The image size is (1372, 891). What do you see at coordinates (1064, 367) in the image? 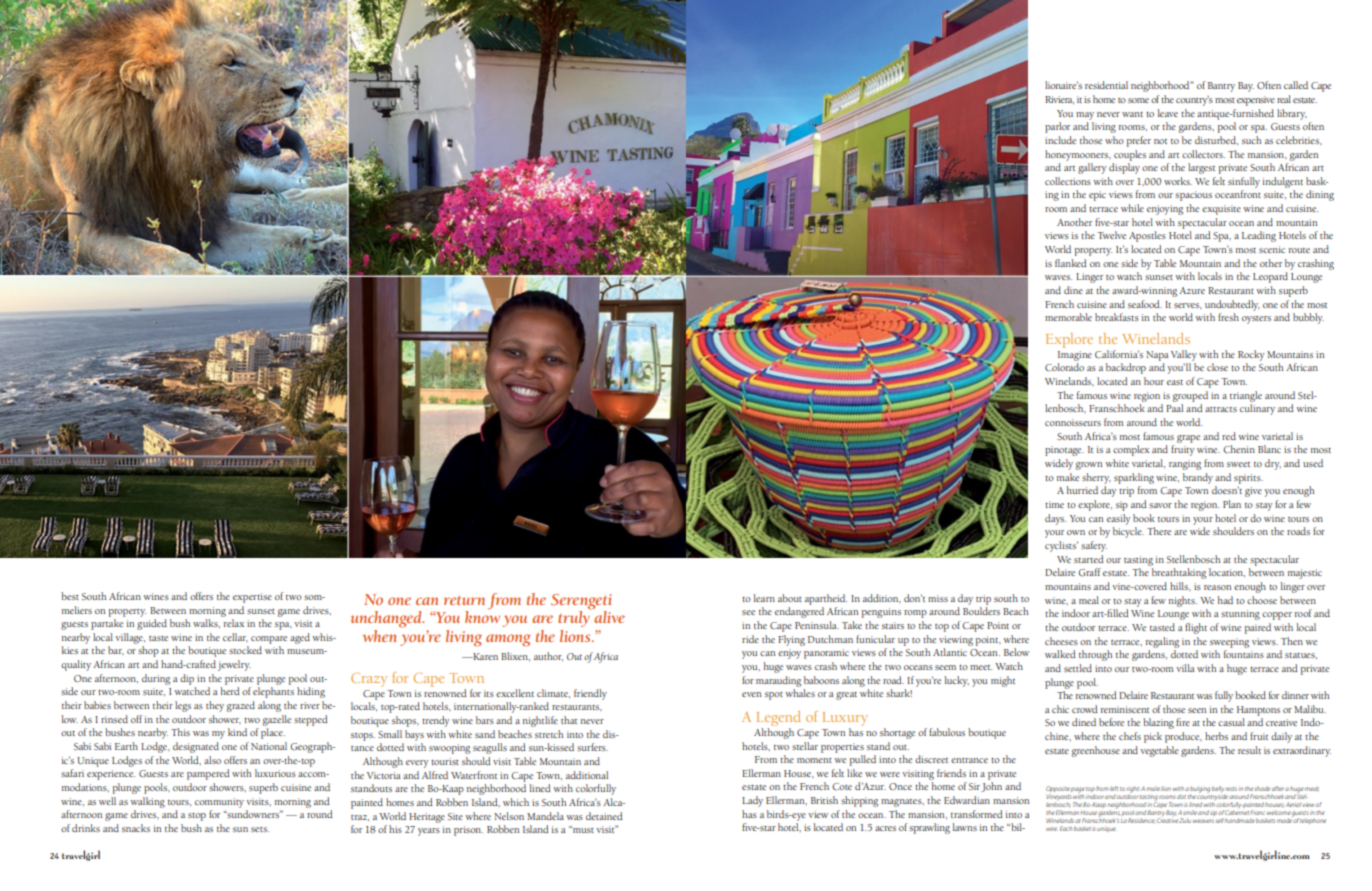
I see `Colorado` at bounding box center [1064, 367].
